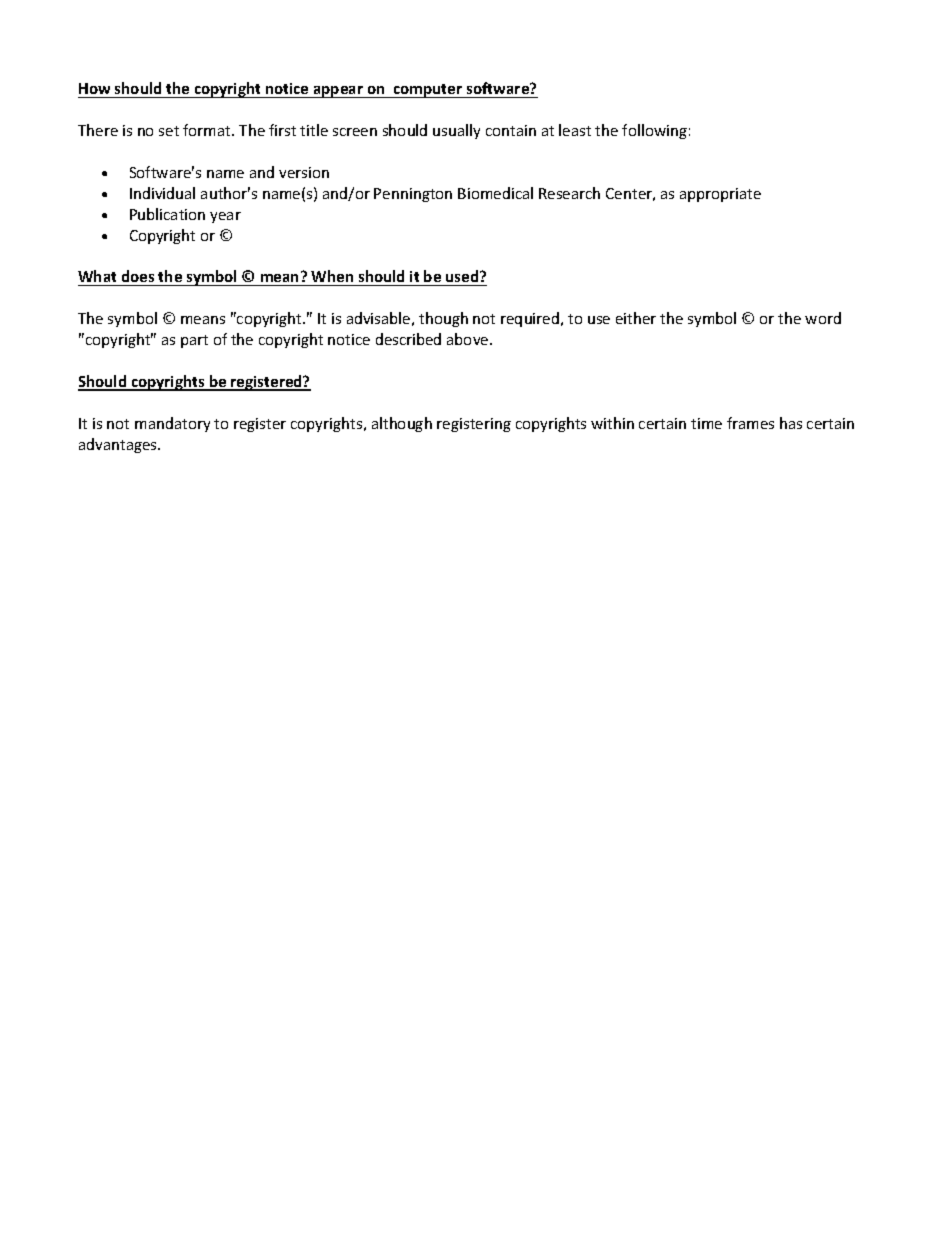 This screenshot has height=1233, width=952. I want to click on How, so click(94, 88).
